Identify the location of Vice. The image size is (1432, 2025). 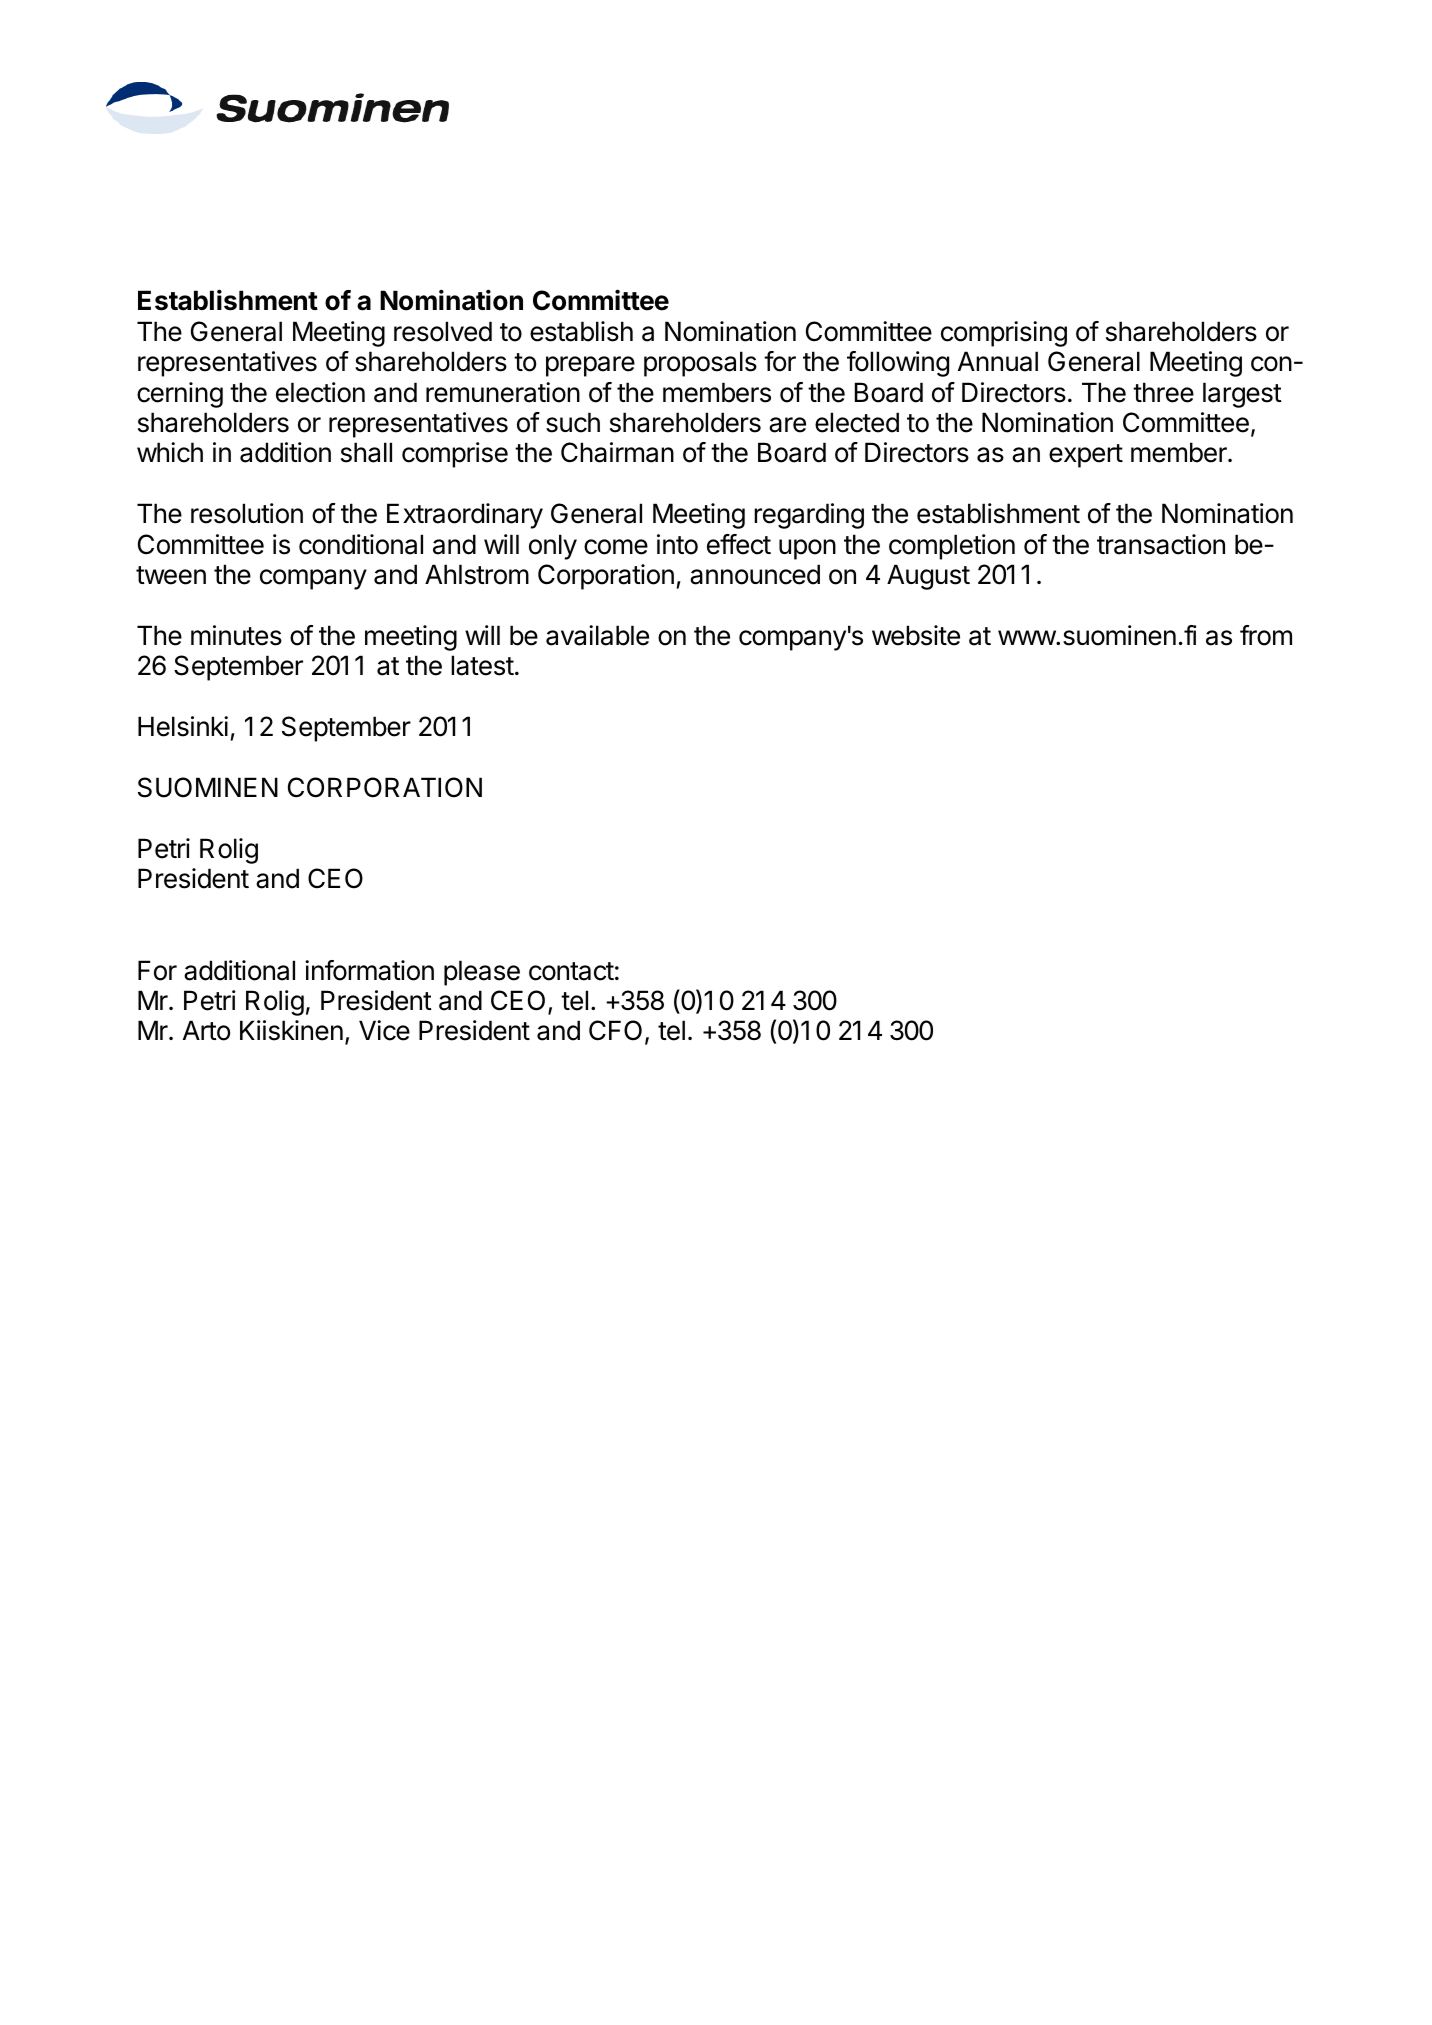
(384, 1030).
